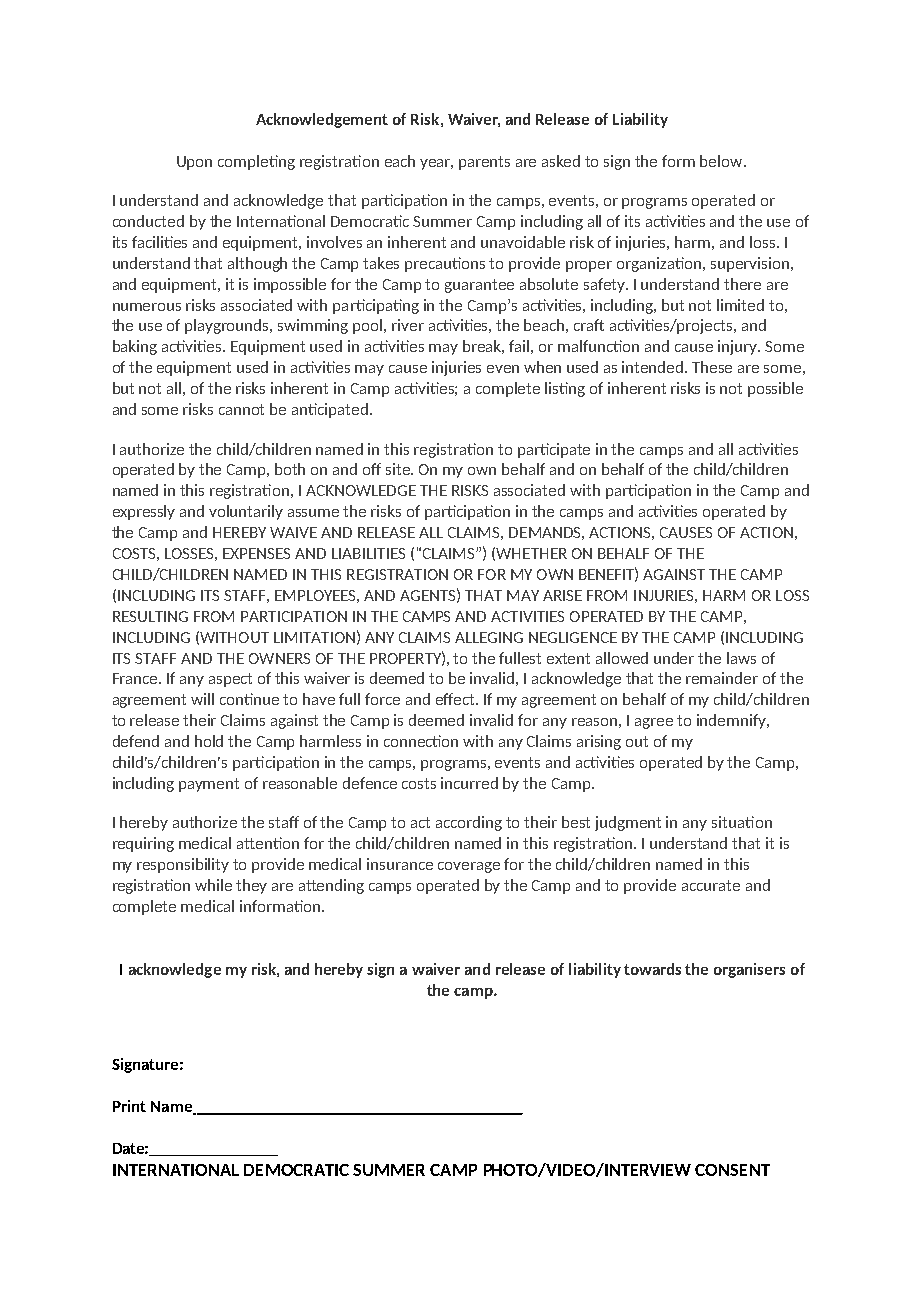  Describe the element at coordinates (456, 699) in the screenshot. I see `effect` at that location.
